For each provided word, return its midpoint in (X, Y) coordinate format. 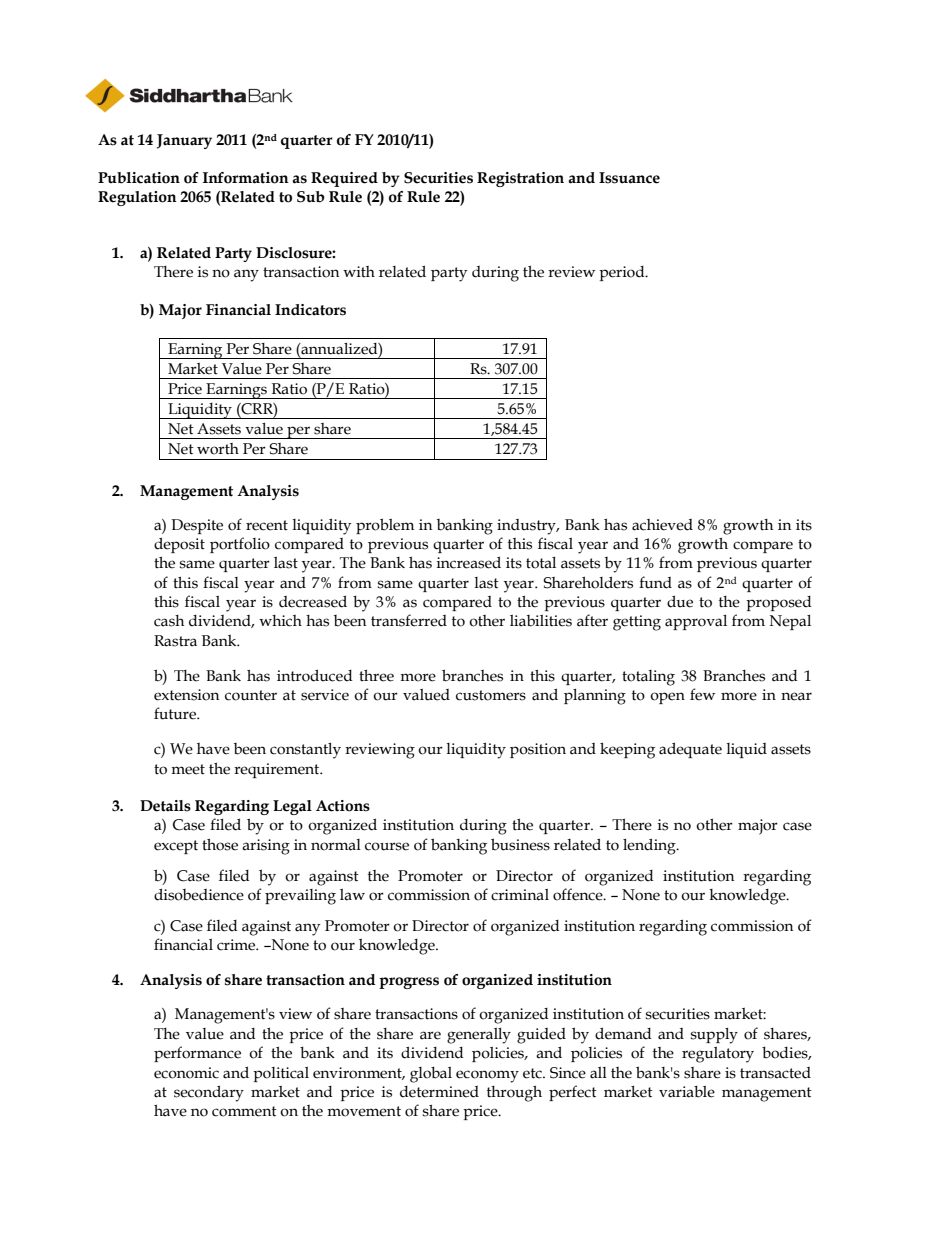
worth (218, 449)
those (220, 845)
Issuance (629, 178)
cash (169, 621)
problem (385, 526)
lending (650, 846)
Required (344, 179)
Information (246, 178)
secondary (209, 1093)
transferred (409, 620)
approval (696, 622)
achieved (662, 525)
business (520, 844)
